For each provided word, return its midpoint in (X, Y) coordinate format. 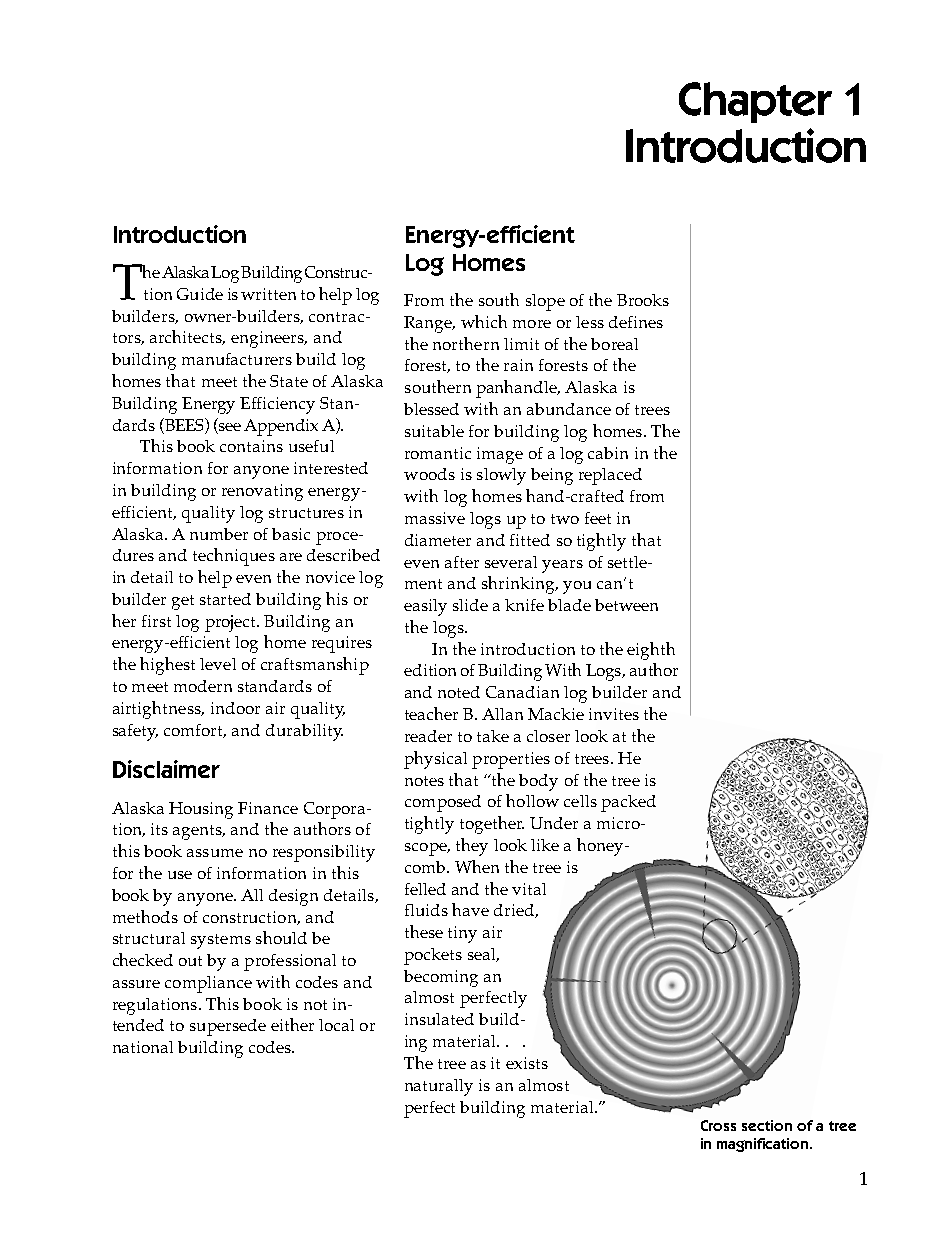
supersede (228, 1027)
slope (545, 302)
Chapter (755, 102)
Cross (718, 1125)
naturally (439, 1087)
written (268, 294)
